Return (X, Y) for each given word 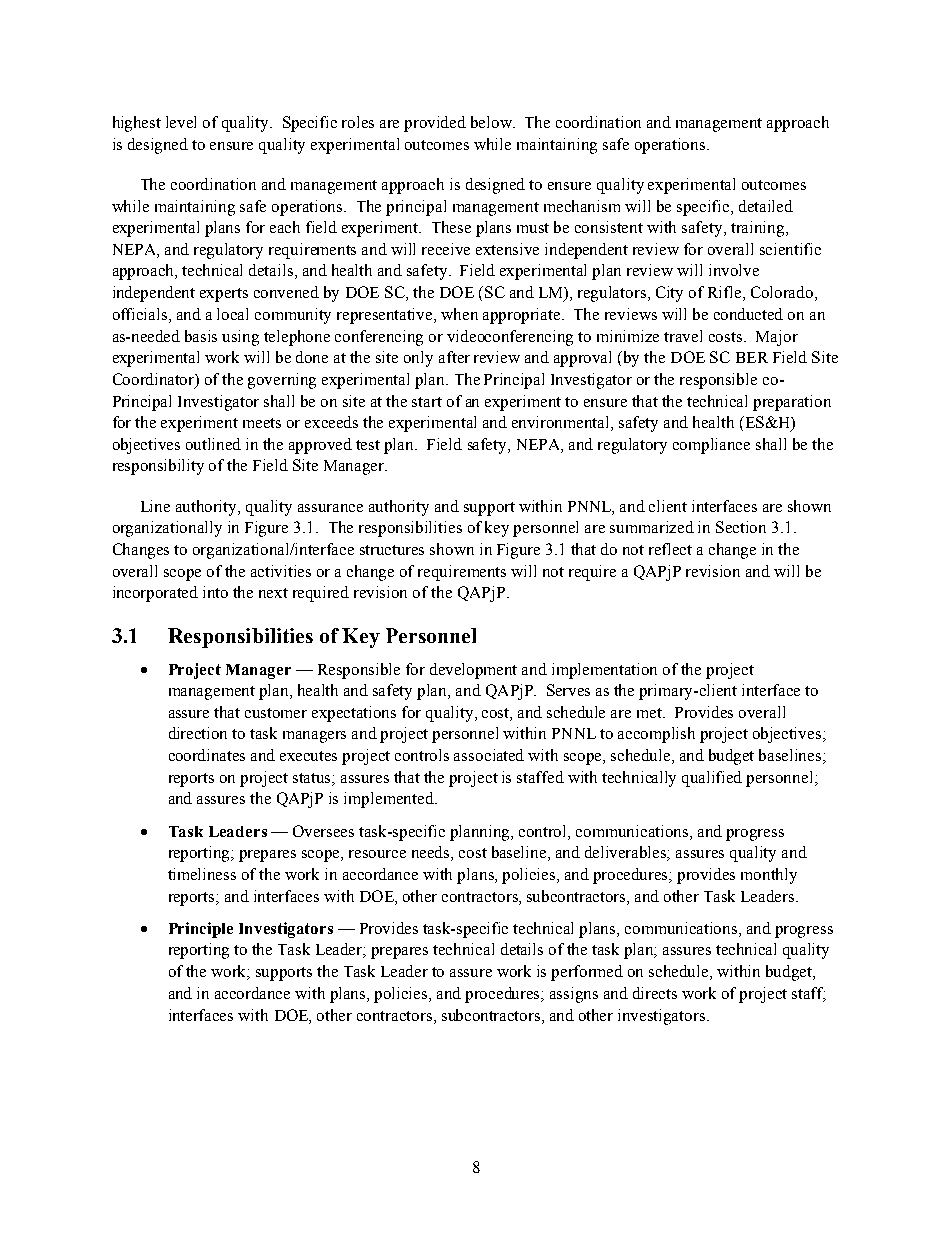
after (454, 357)
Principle (201, 930)
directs (655, 993)
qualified (712, 779)
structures (392, 550)
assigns (574, 995)
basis (201, 336)
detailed (766, 206)
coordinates (207, 755)
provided (435, 124)
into (215, 592)
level (181, 122)
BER (752, 357)
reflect (670, 549)
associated (489, 755)
